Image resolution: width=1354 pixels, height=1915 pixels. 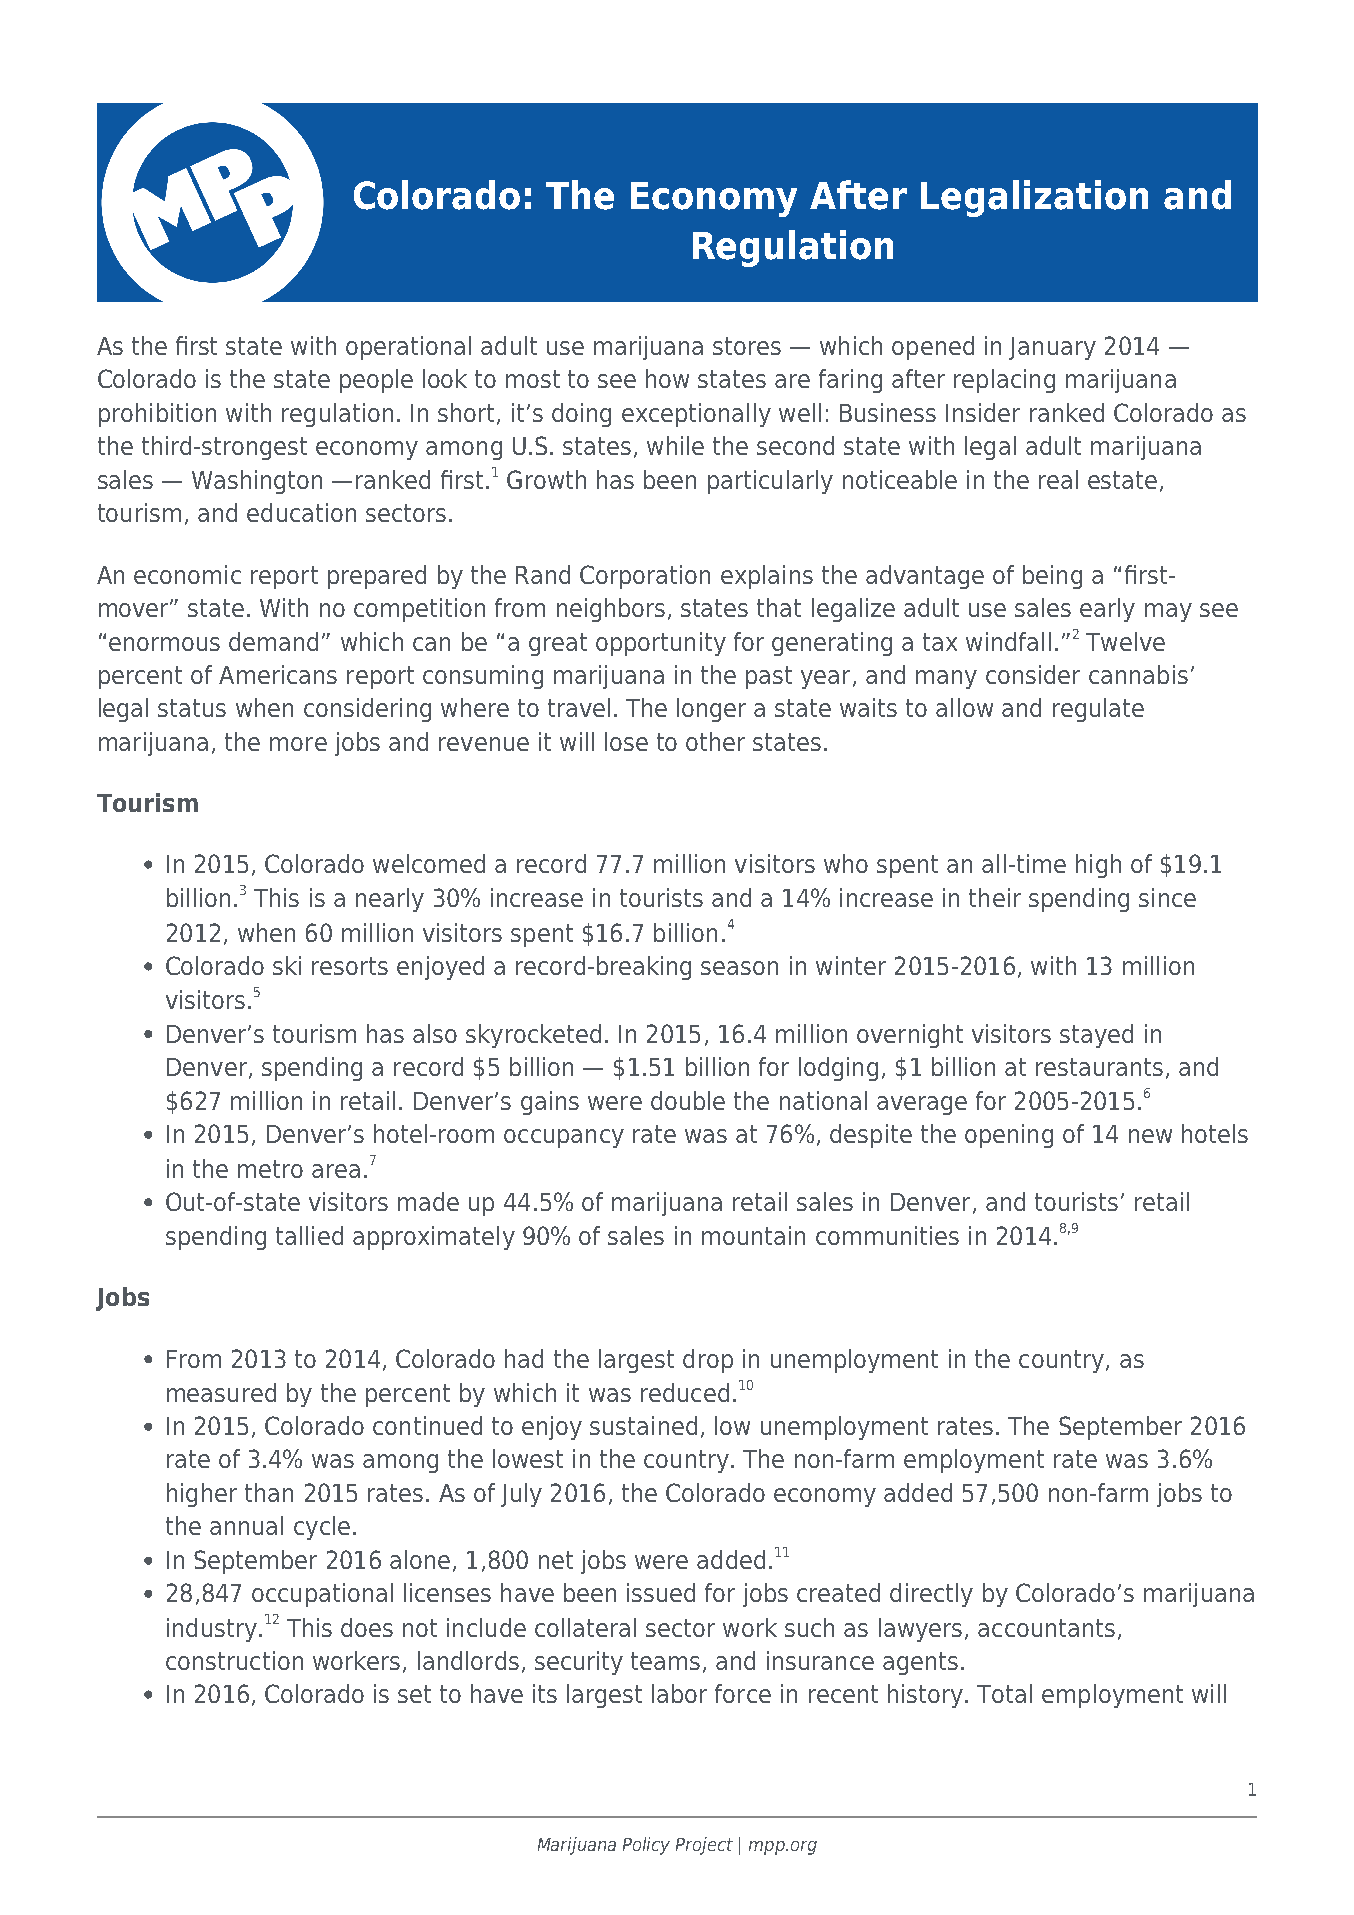 What do you see at coordinates (234, 1660) in the screenshot?
I see `construction` at bounding box center [234, 1660].
